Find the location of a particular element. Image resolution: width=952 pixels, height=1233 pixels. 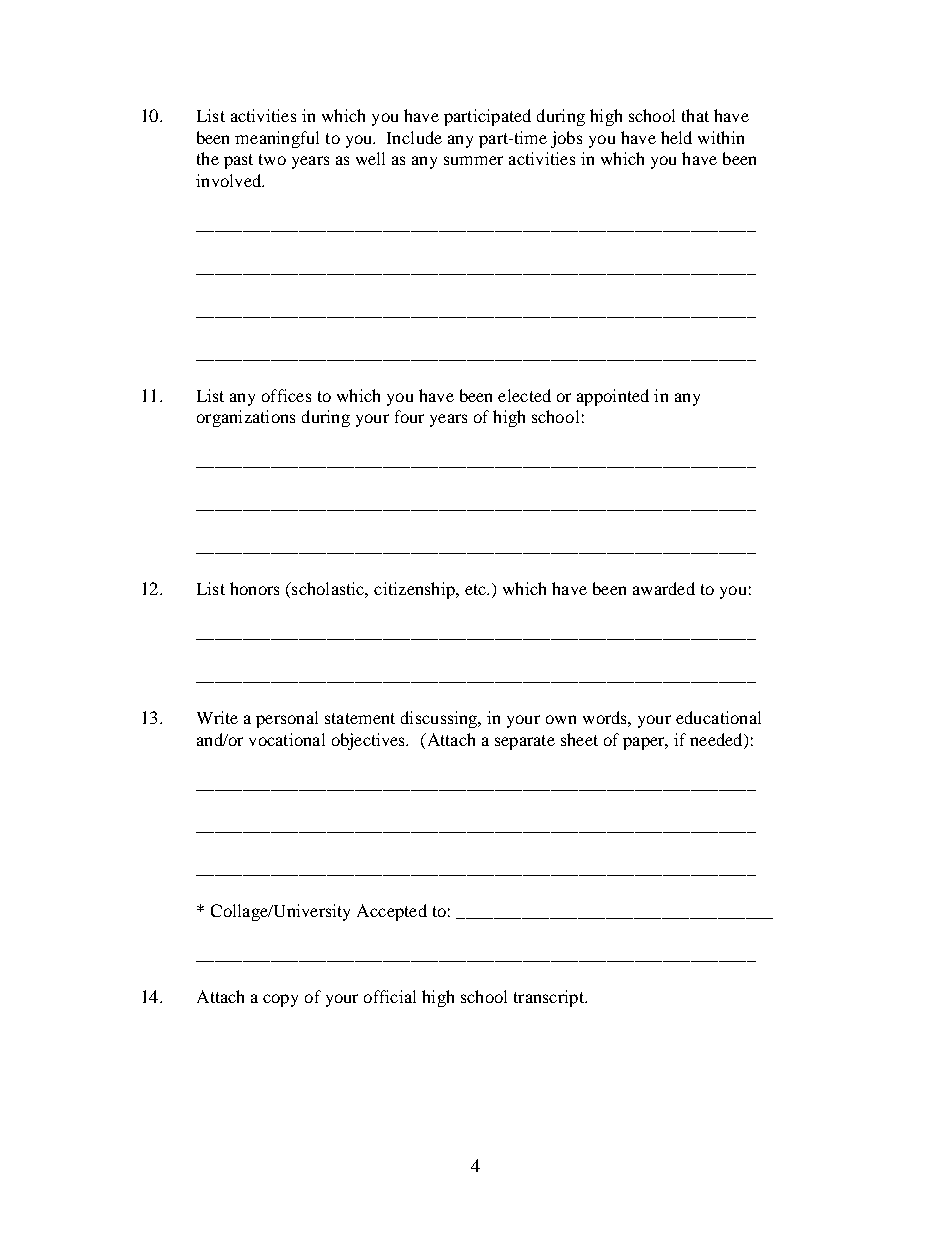

copy is located at coordinates (280, 1000).
